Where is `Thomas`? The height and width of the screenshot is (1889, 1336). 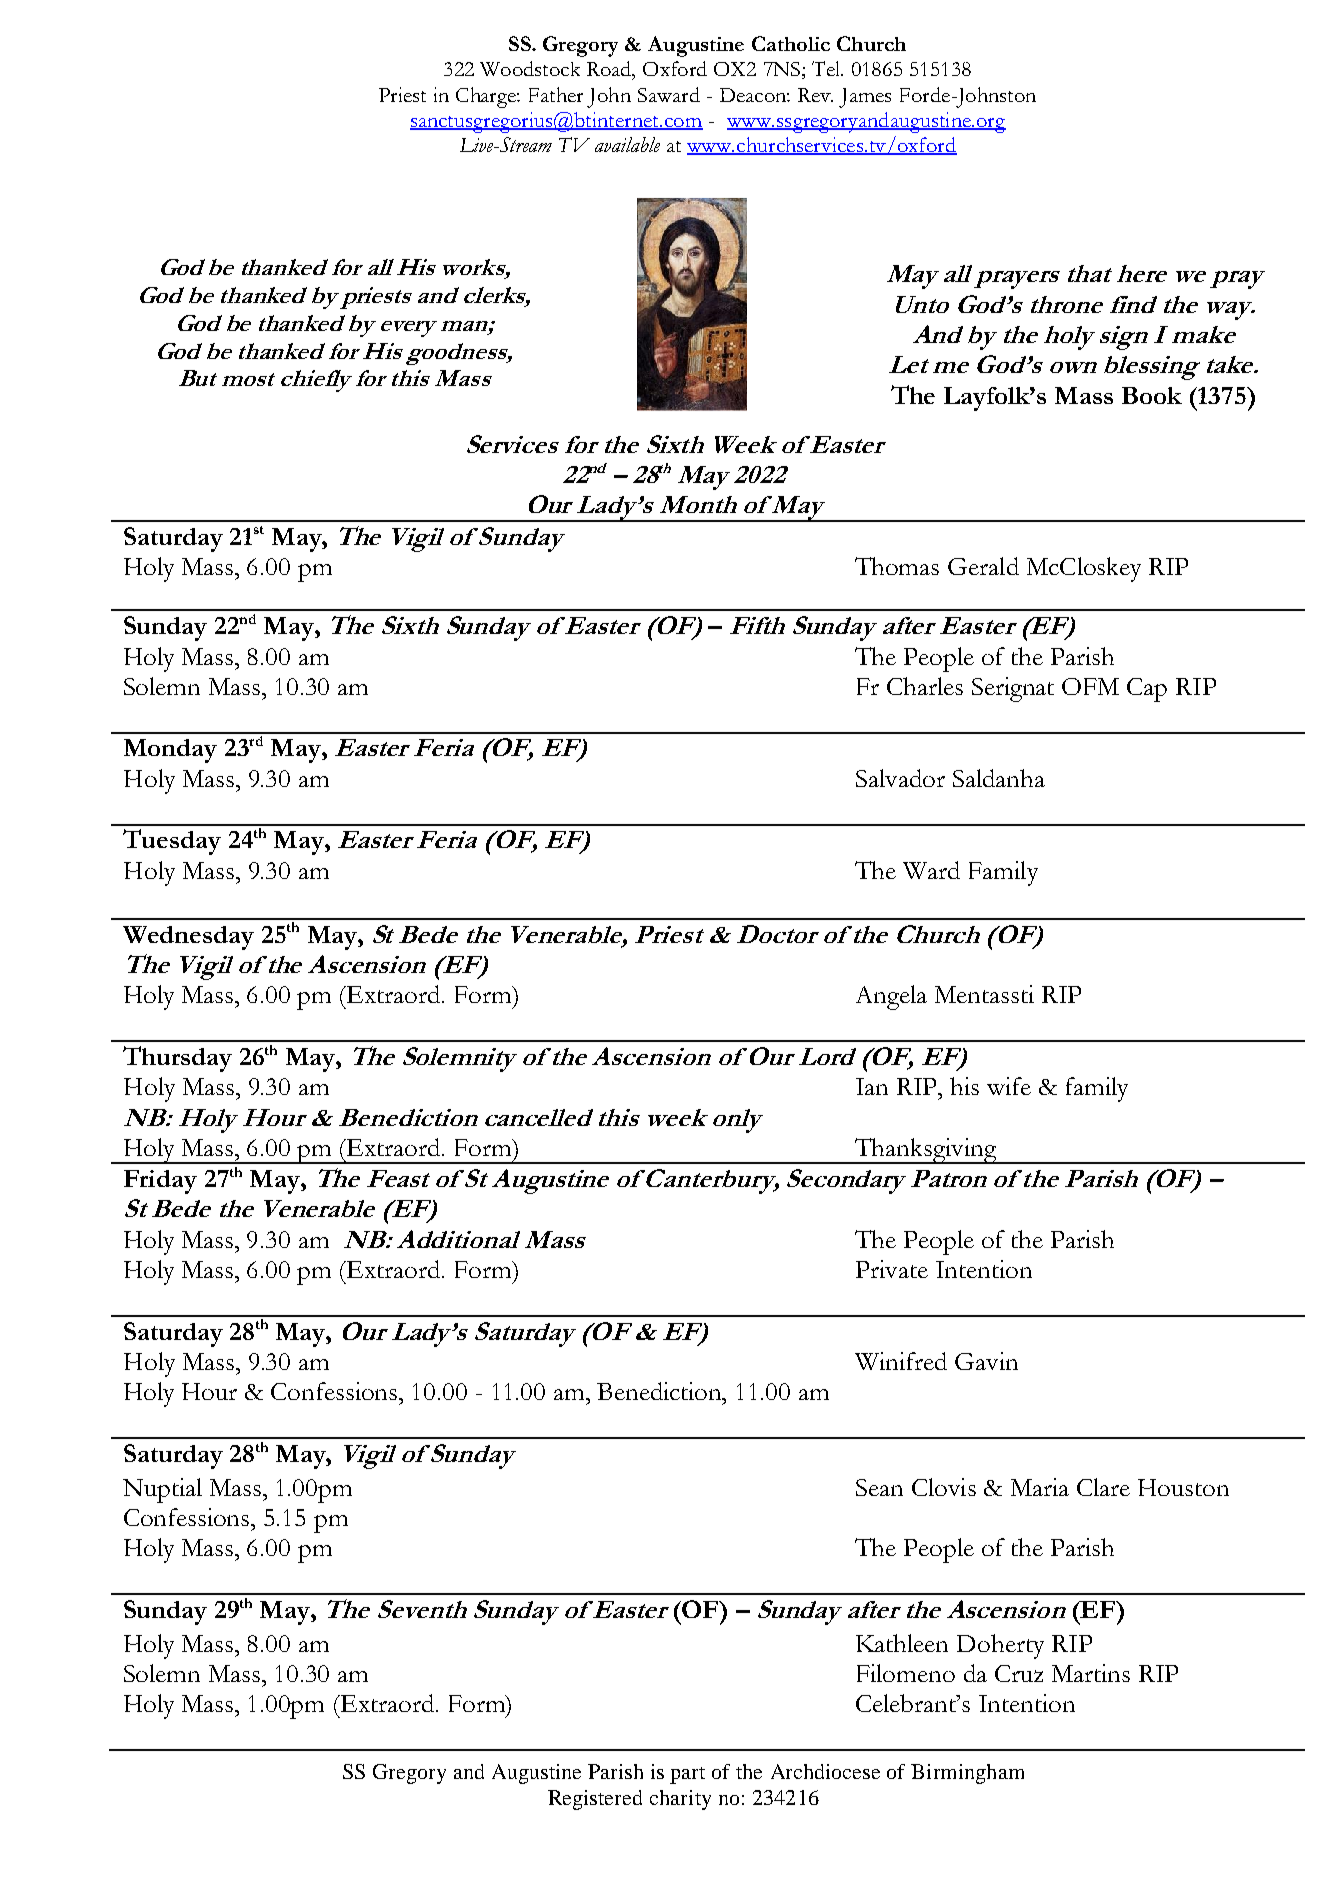 Thomas is located at coordinates (897, 566).
